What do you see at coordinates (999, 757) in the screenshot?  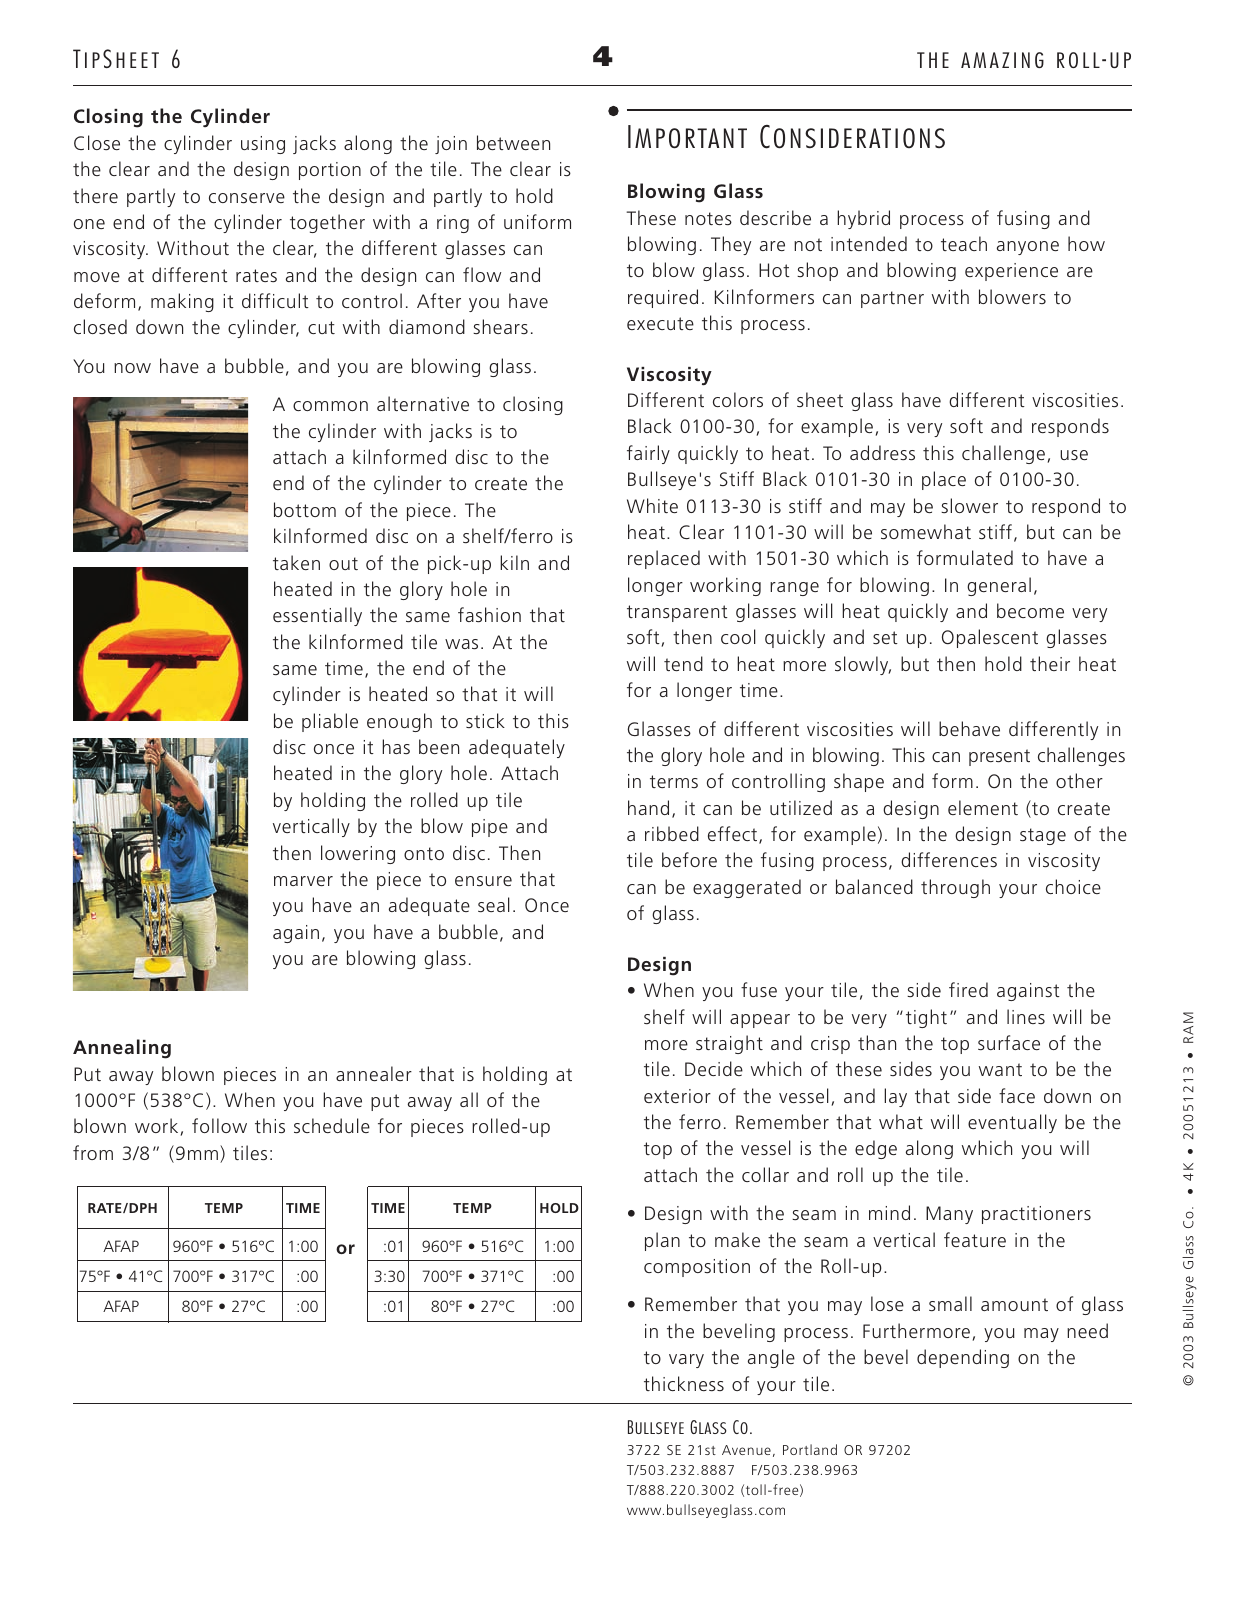 I see `present` at bounding box center [999, 757].
